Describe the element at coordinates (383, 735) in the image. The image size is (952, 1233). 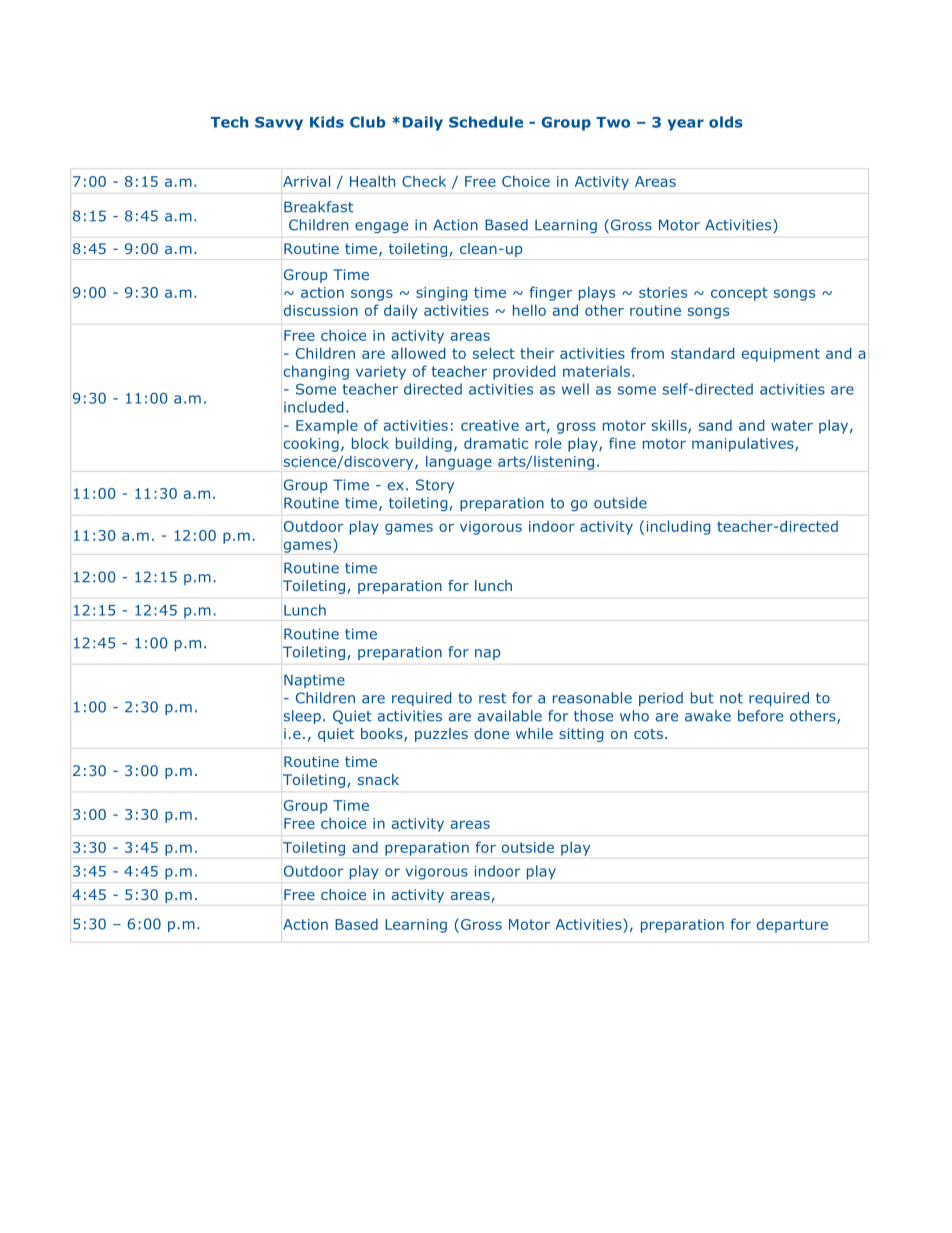
I see `books` at that location.
